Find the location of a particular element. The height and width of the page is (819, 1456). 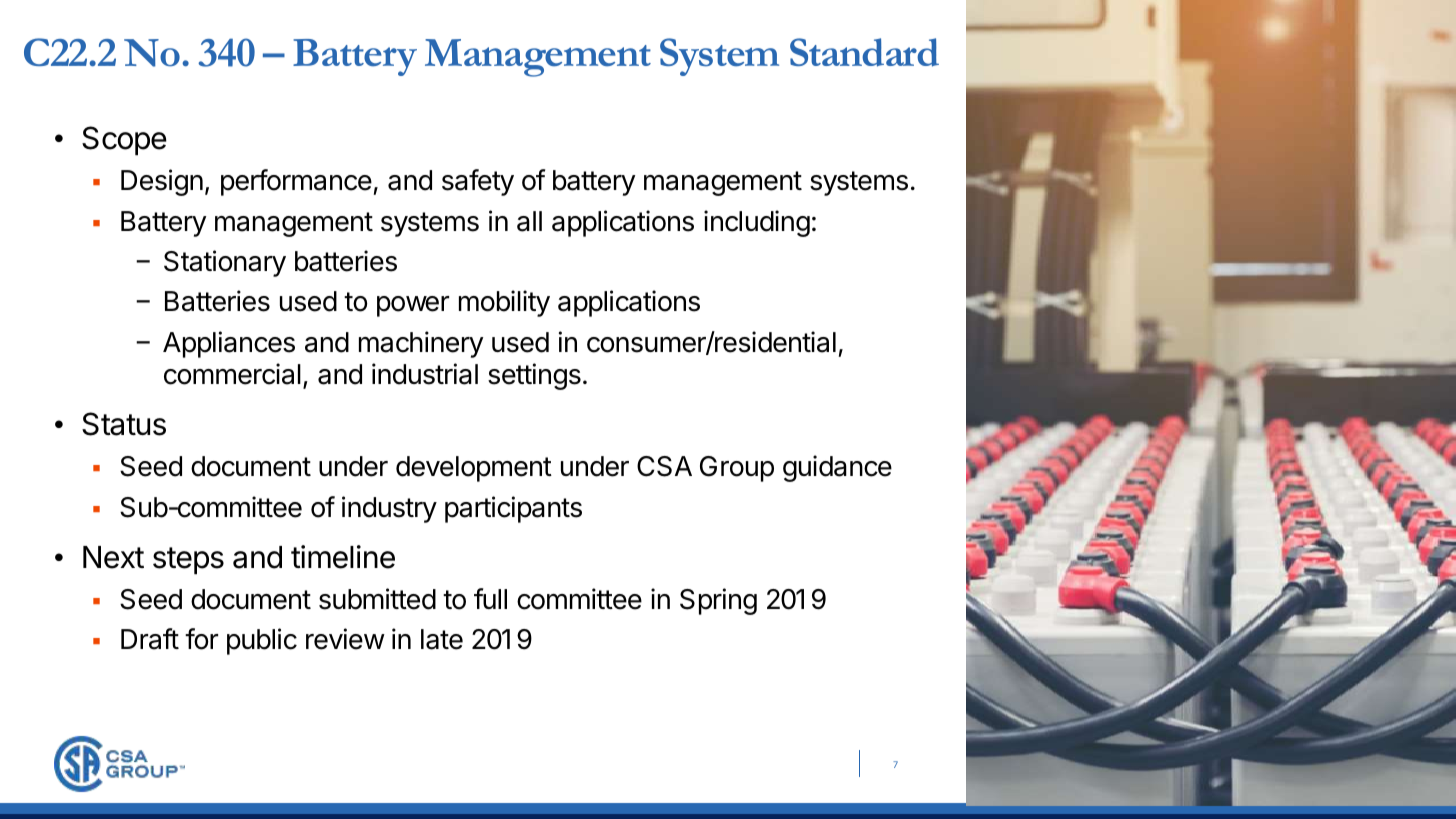

Appliances is located at coordinates (229, 344).
